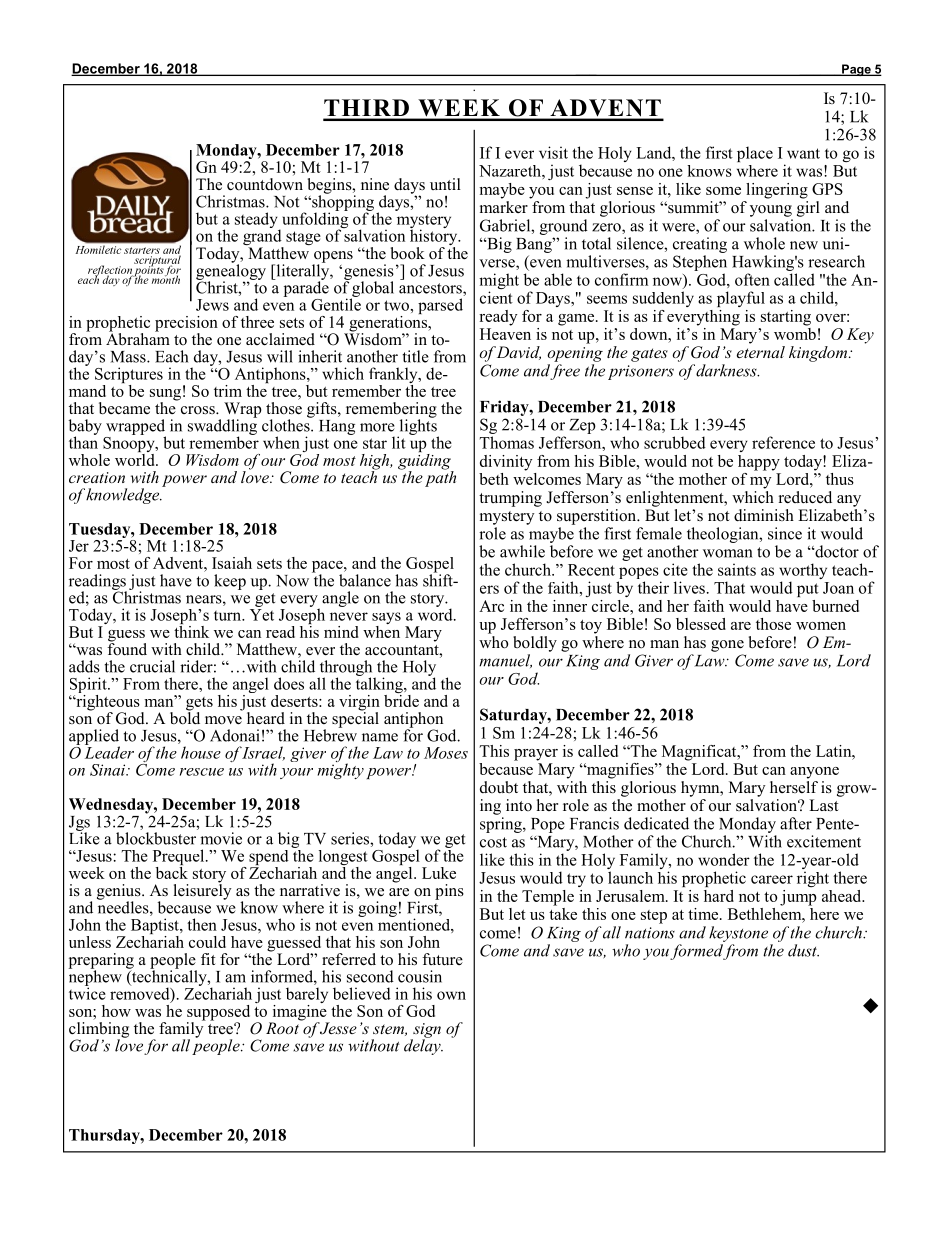 Image resolution: width=952 pixels, height=1233 pixels. What do you see at coordinates (199, 410) in the document?
I see `cross` at bounding box center [199, 410].
